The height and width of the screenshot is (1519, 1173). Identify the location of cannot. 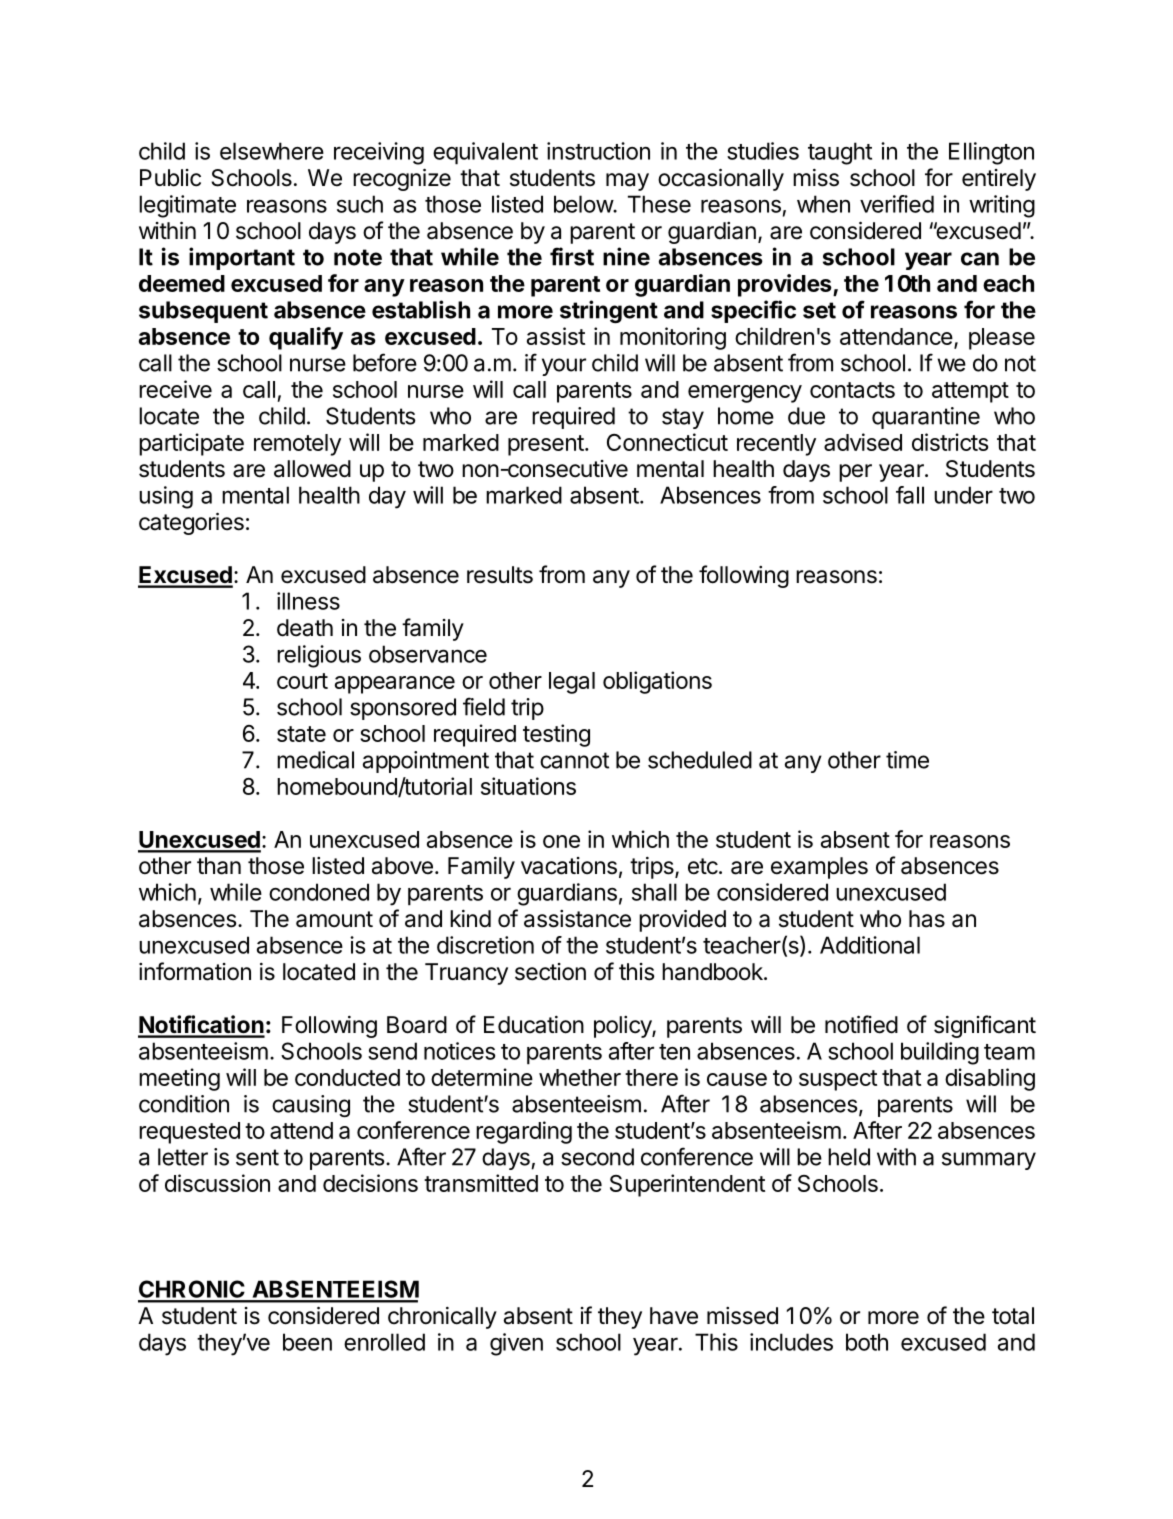
(574, 760).
